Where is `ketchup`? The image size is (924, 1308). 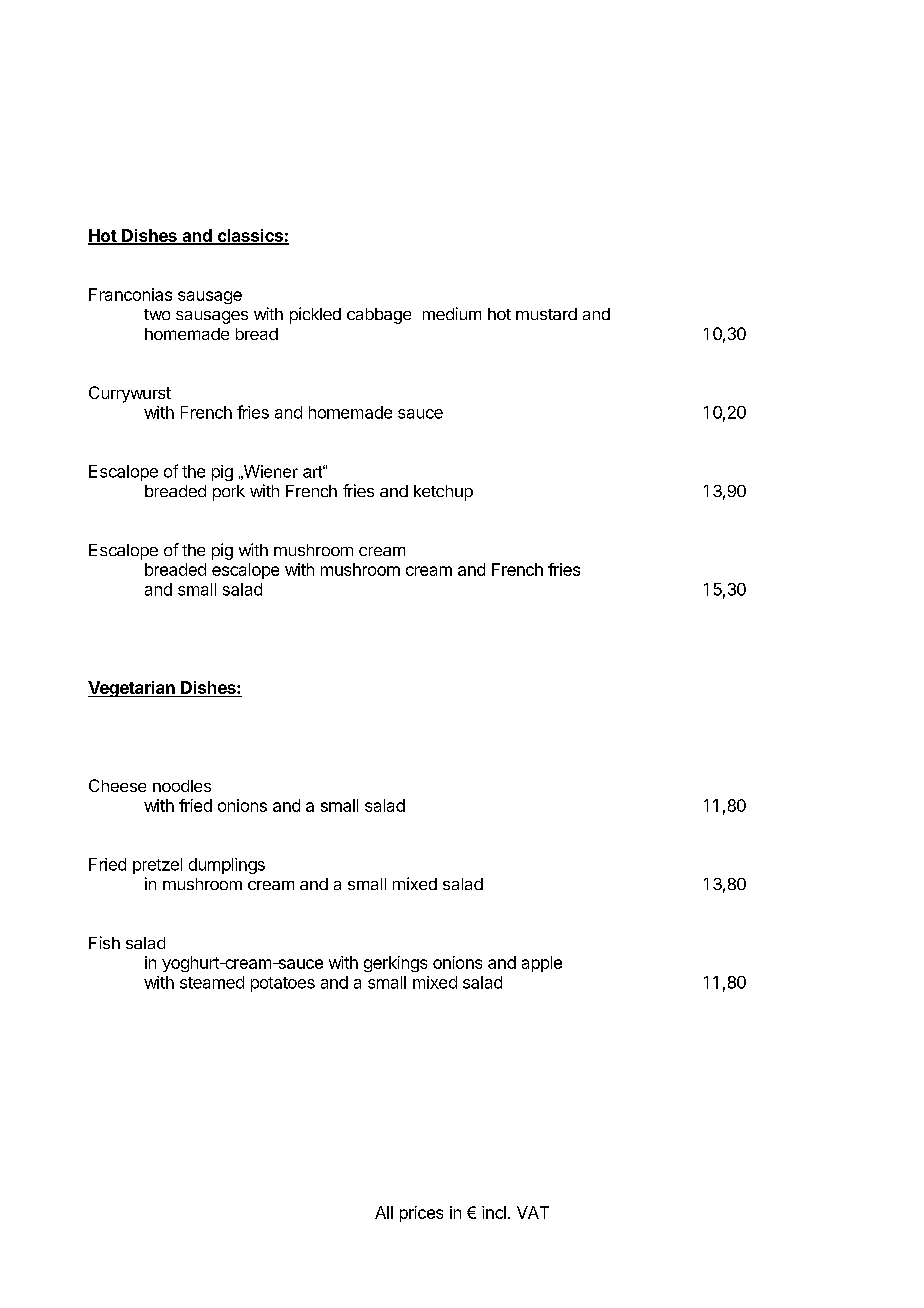 ketchup is located at coordinates (443, 493).
